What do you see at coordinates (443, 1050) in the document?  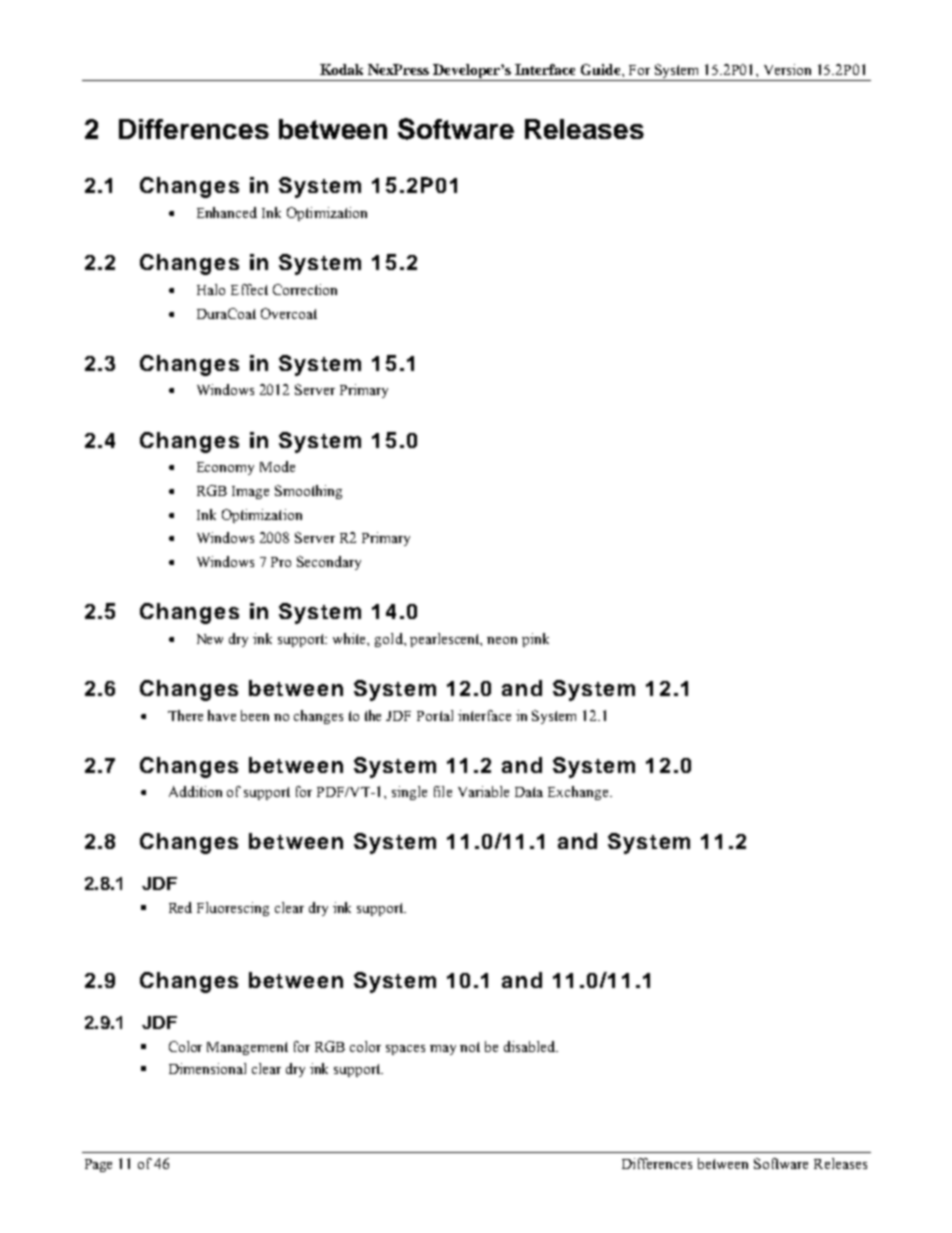 I see `may` at bounding box center [443, 1050].
